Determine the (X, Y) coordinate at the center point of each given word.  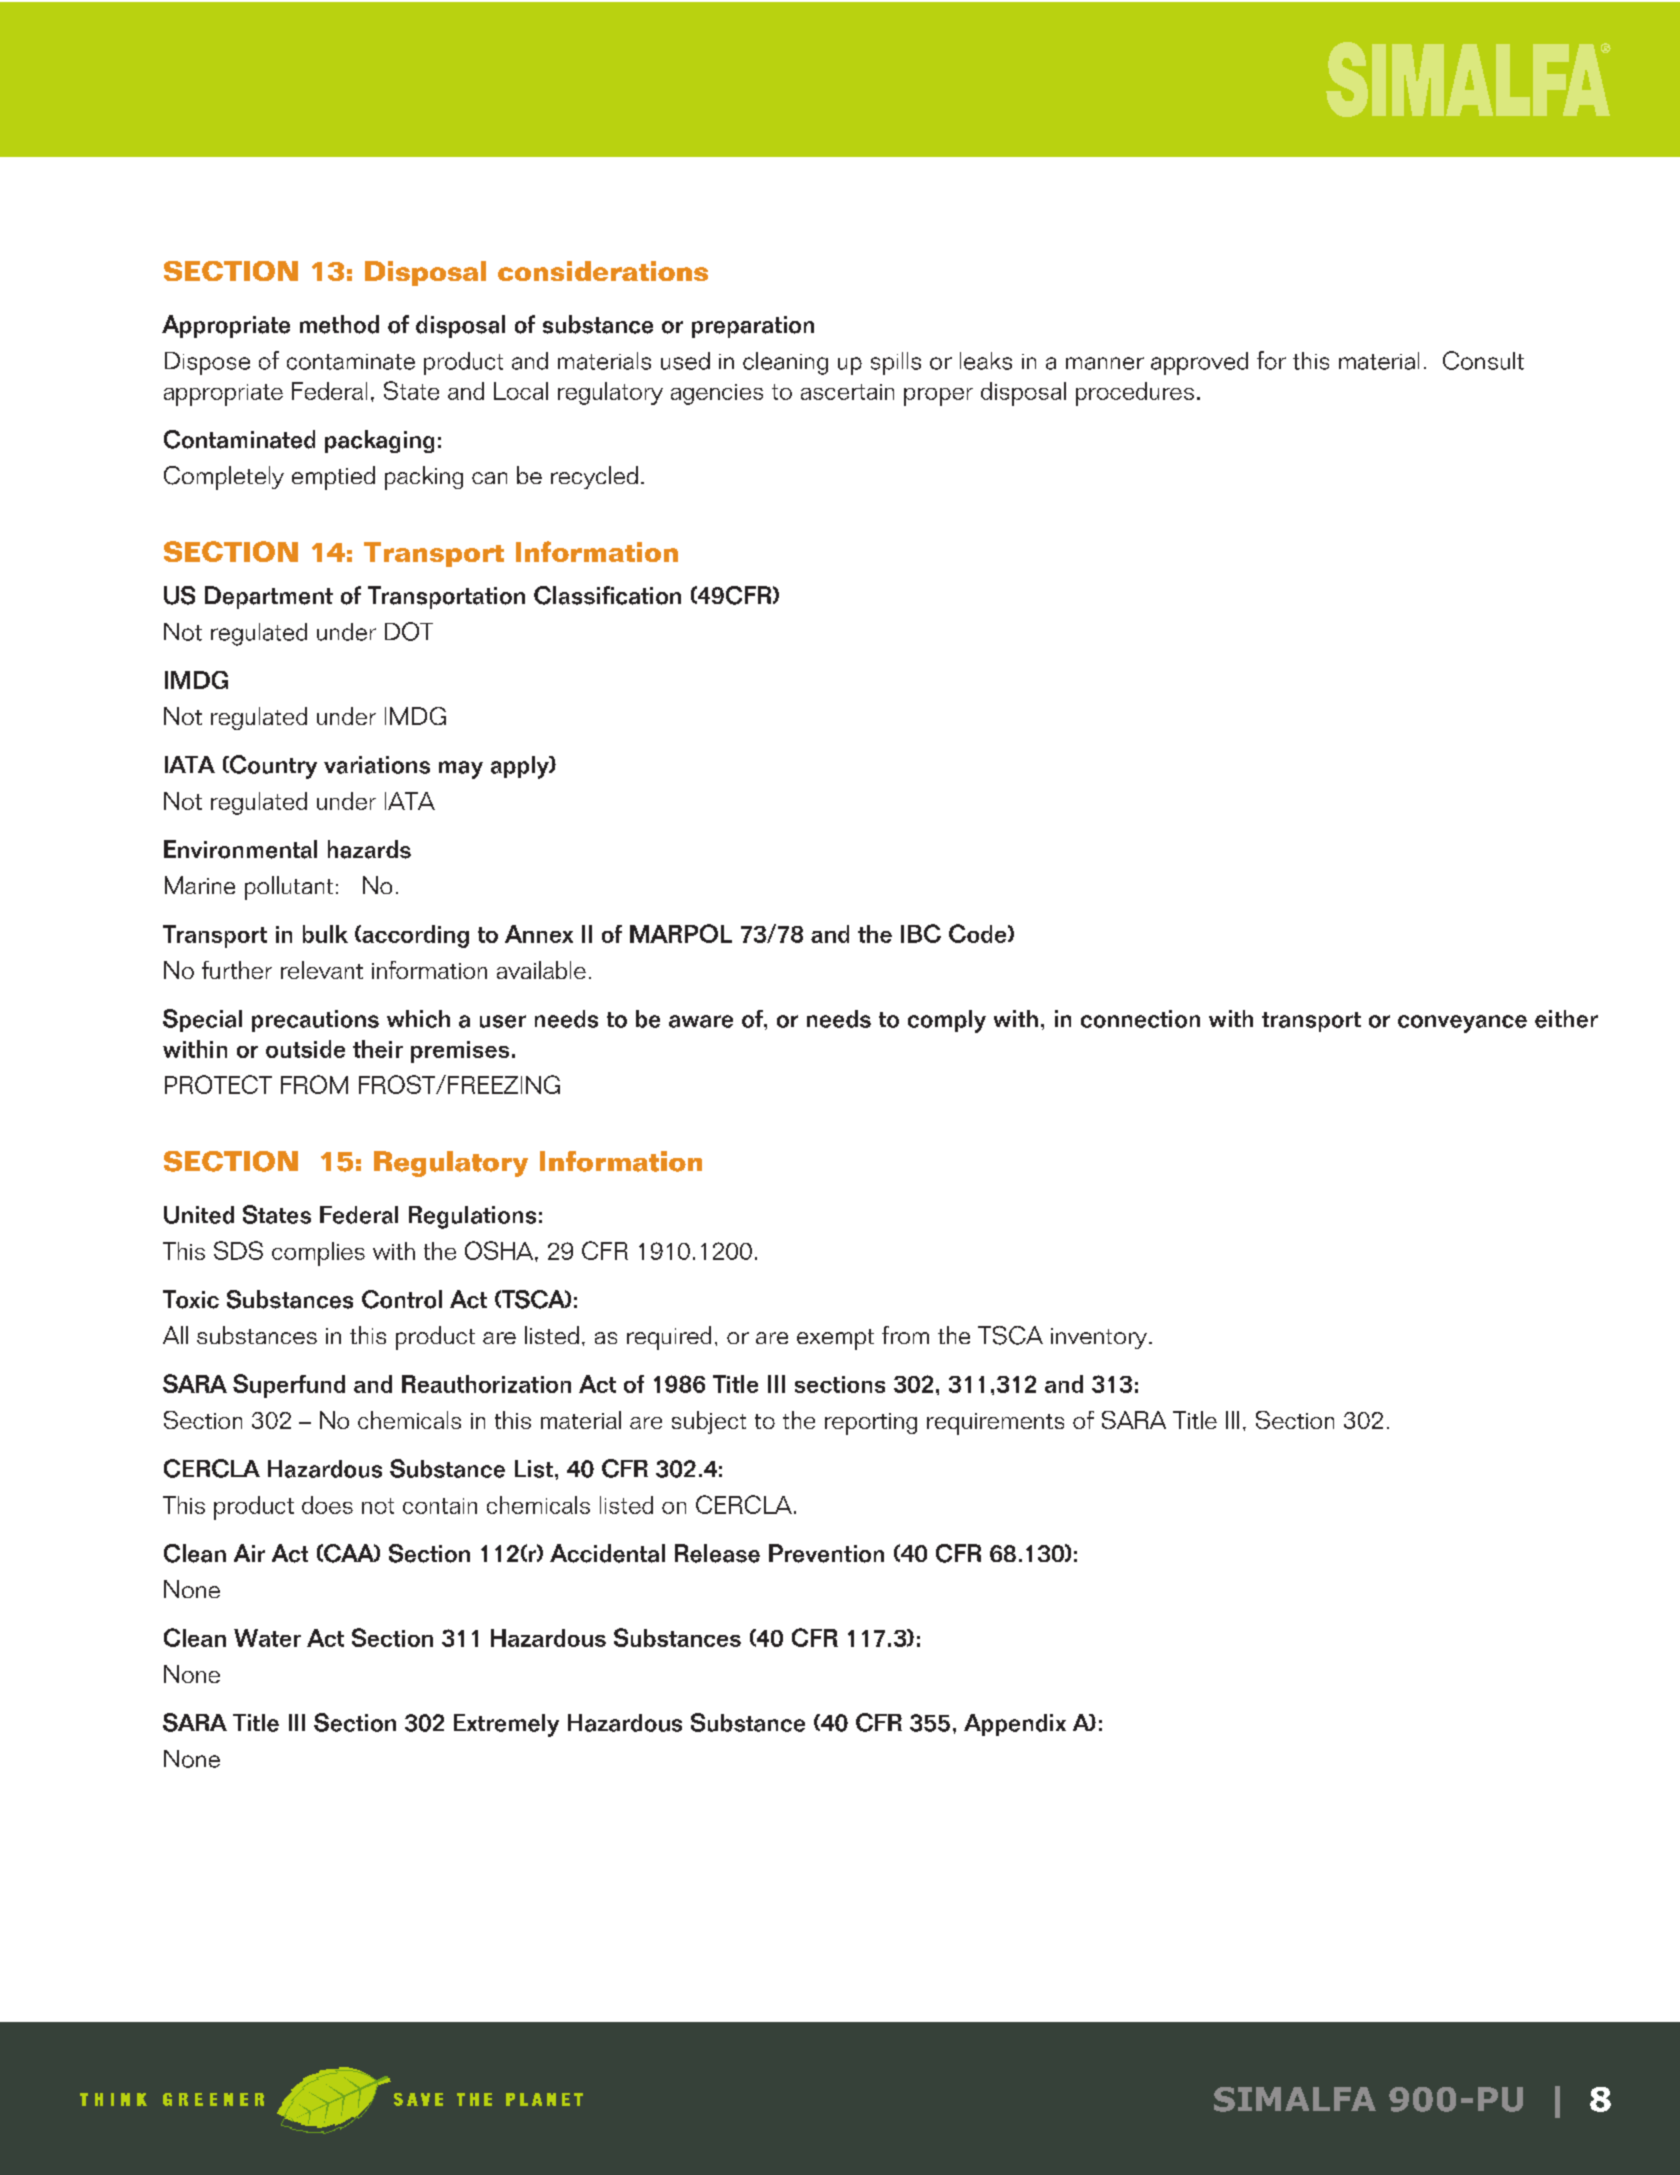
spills (896, 363)
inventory (1100, 1338)
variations (377, 765)
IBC (921, 933)
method (339, 324)
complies (318, 1254)
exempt (835, 1339)
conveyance (1462, 1024)
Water (267, 1638)
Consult (1483, 360)
